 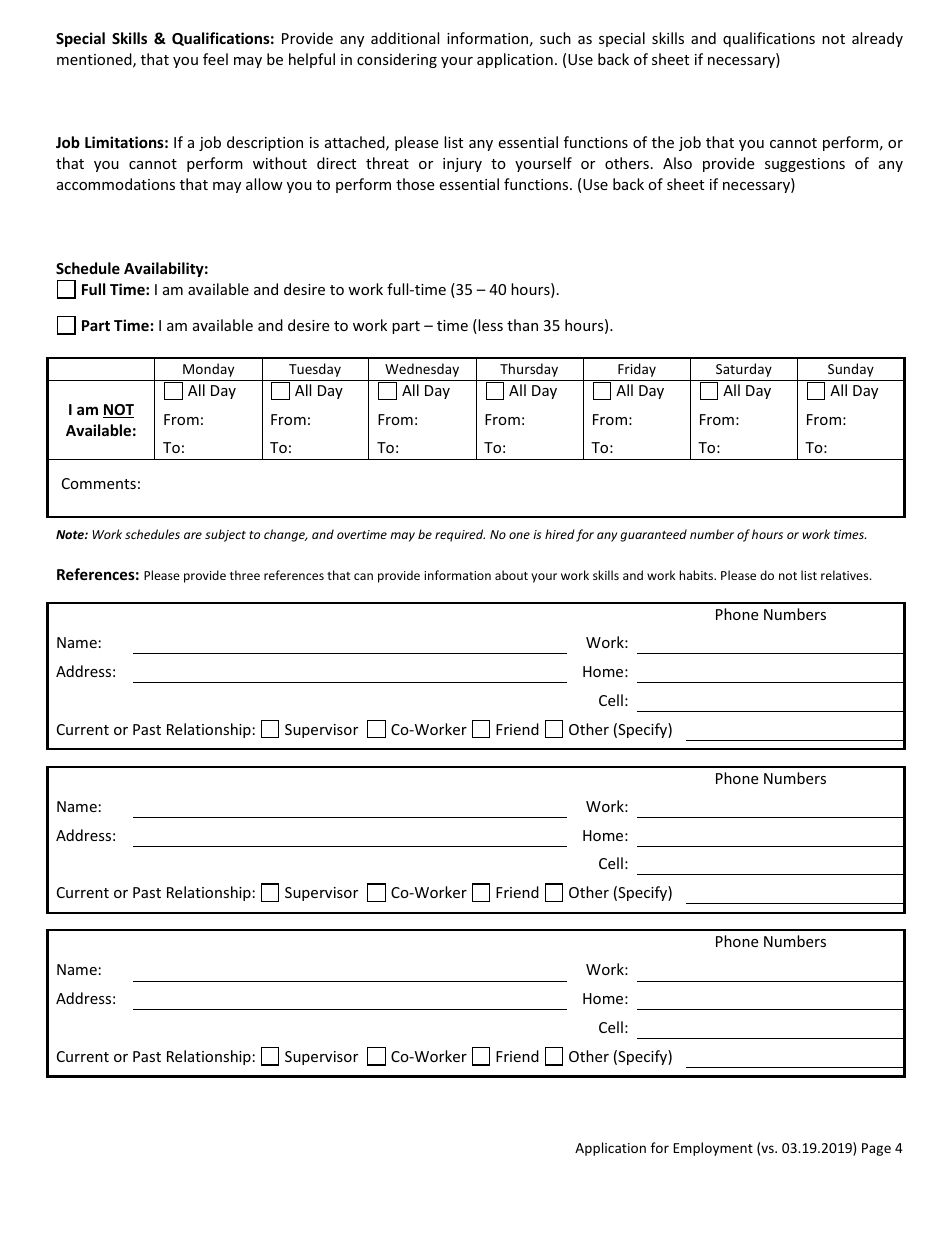 I want to click on habits, so click(x=697, y=575).
